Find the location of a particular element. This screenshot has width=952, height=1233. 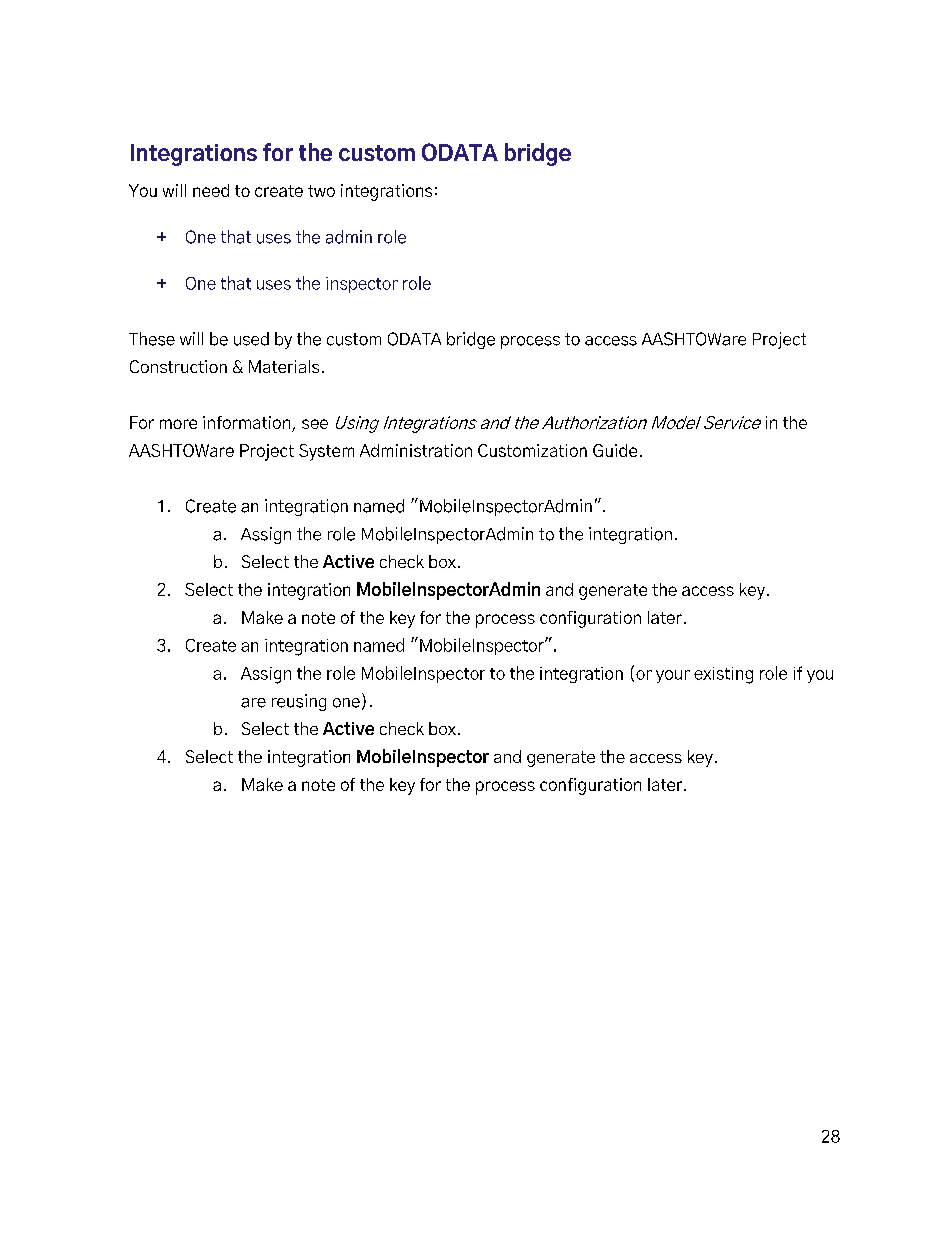

These is located at coordinates (152, 339).
